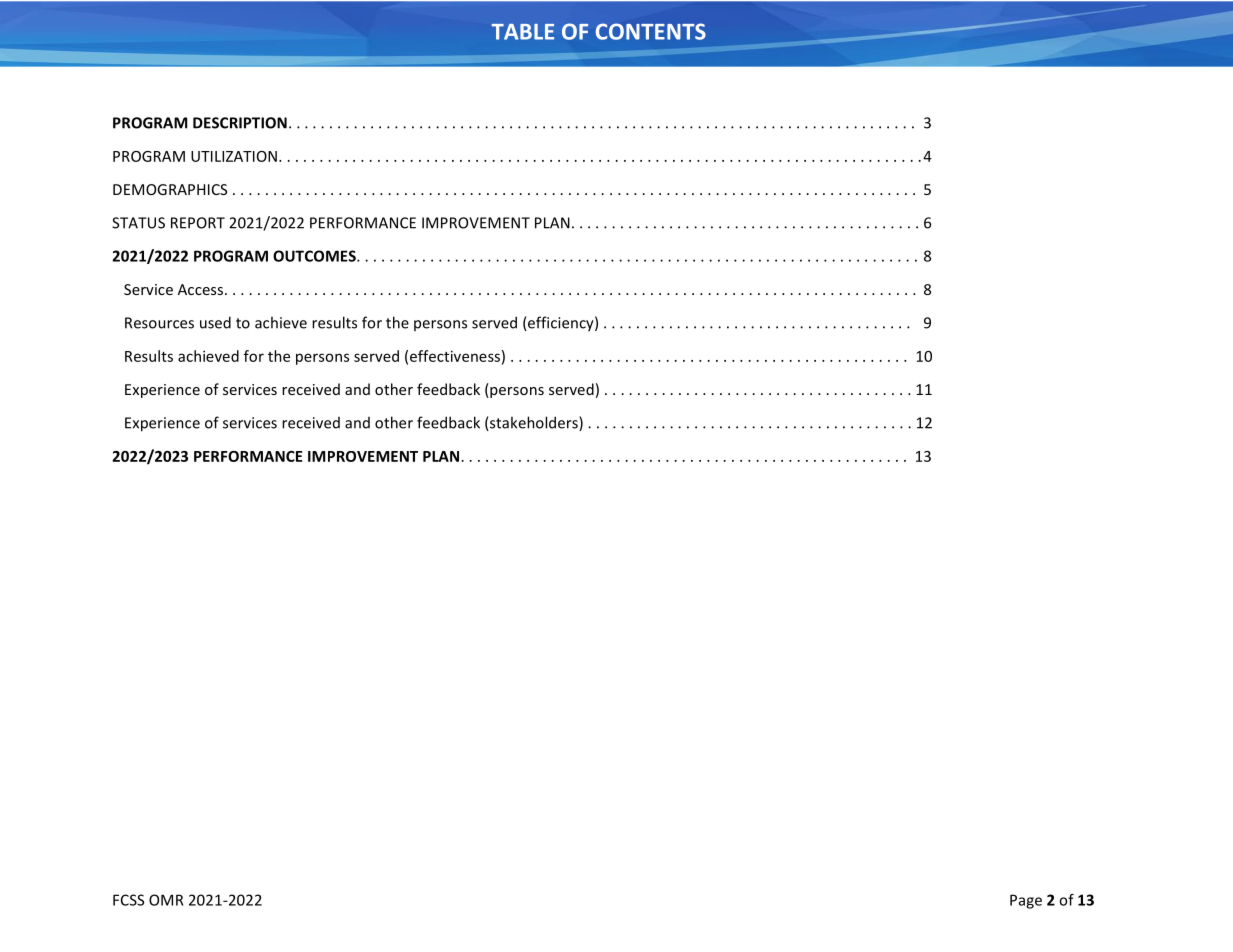 This screenshot has width=1233, height=952. What do you see at coordinates (240, 123) in the screenshot?
I see `DESCRIPTION` at bounding box center [240, 123].
